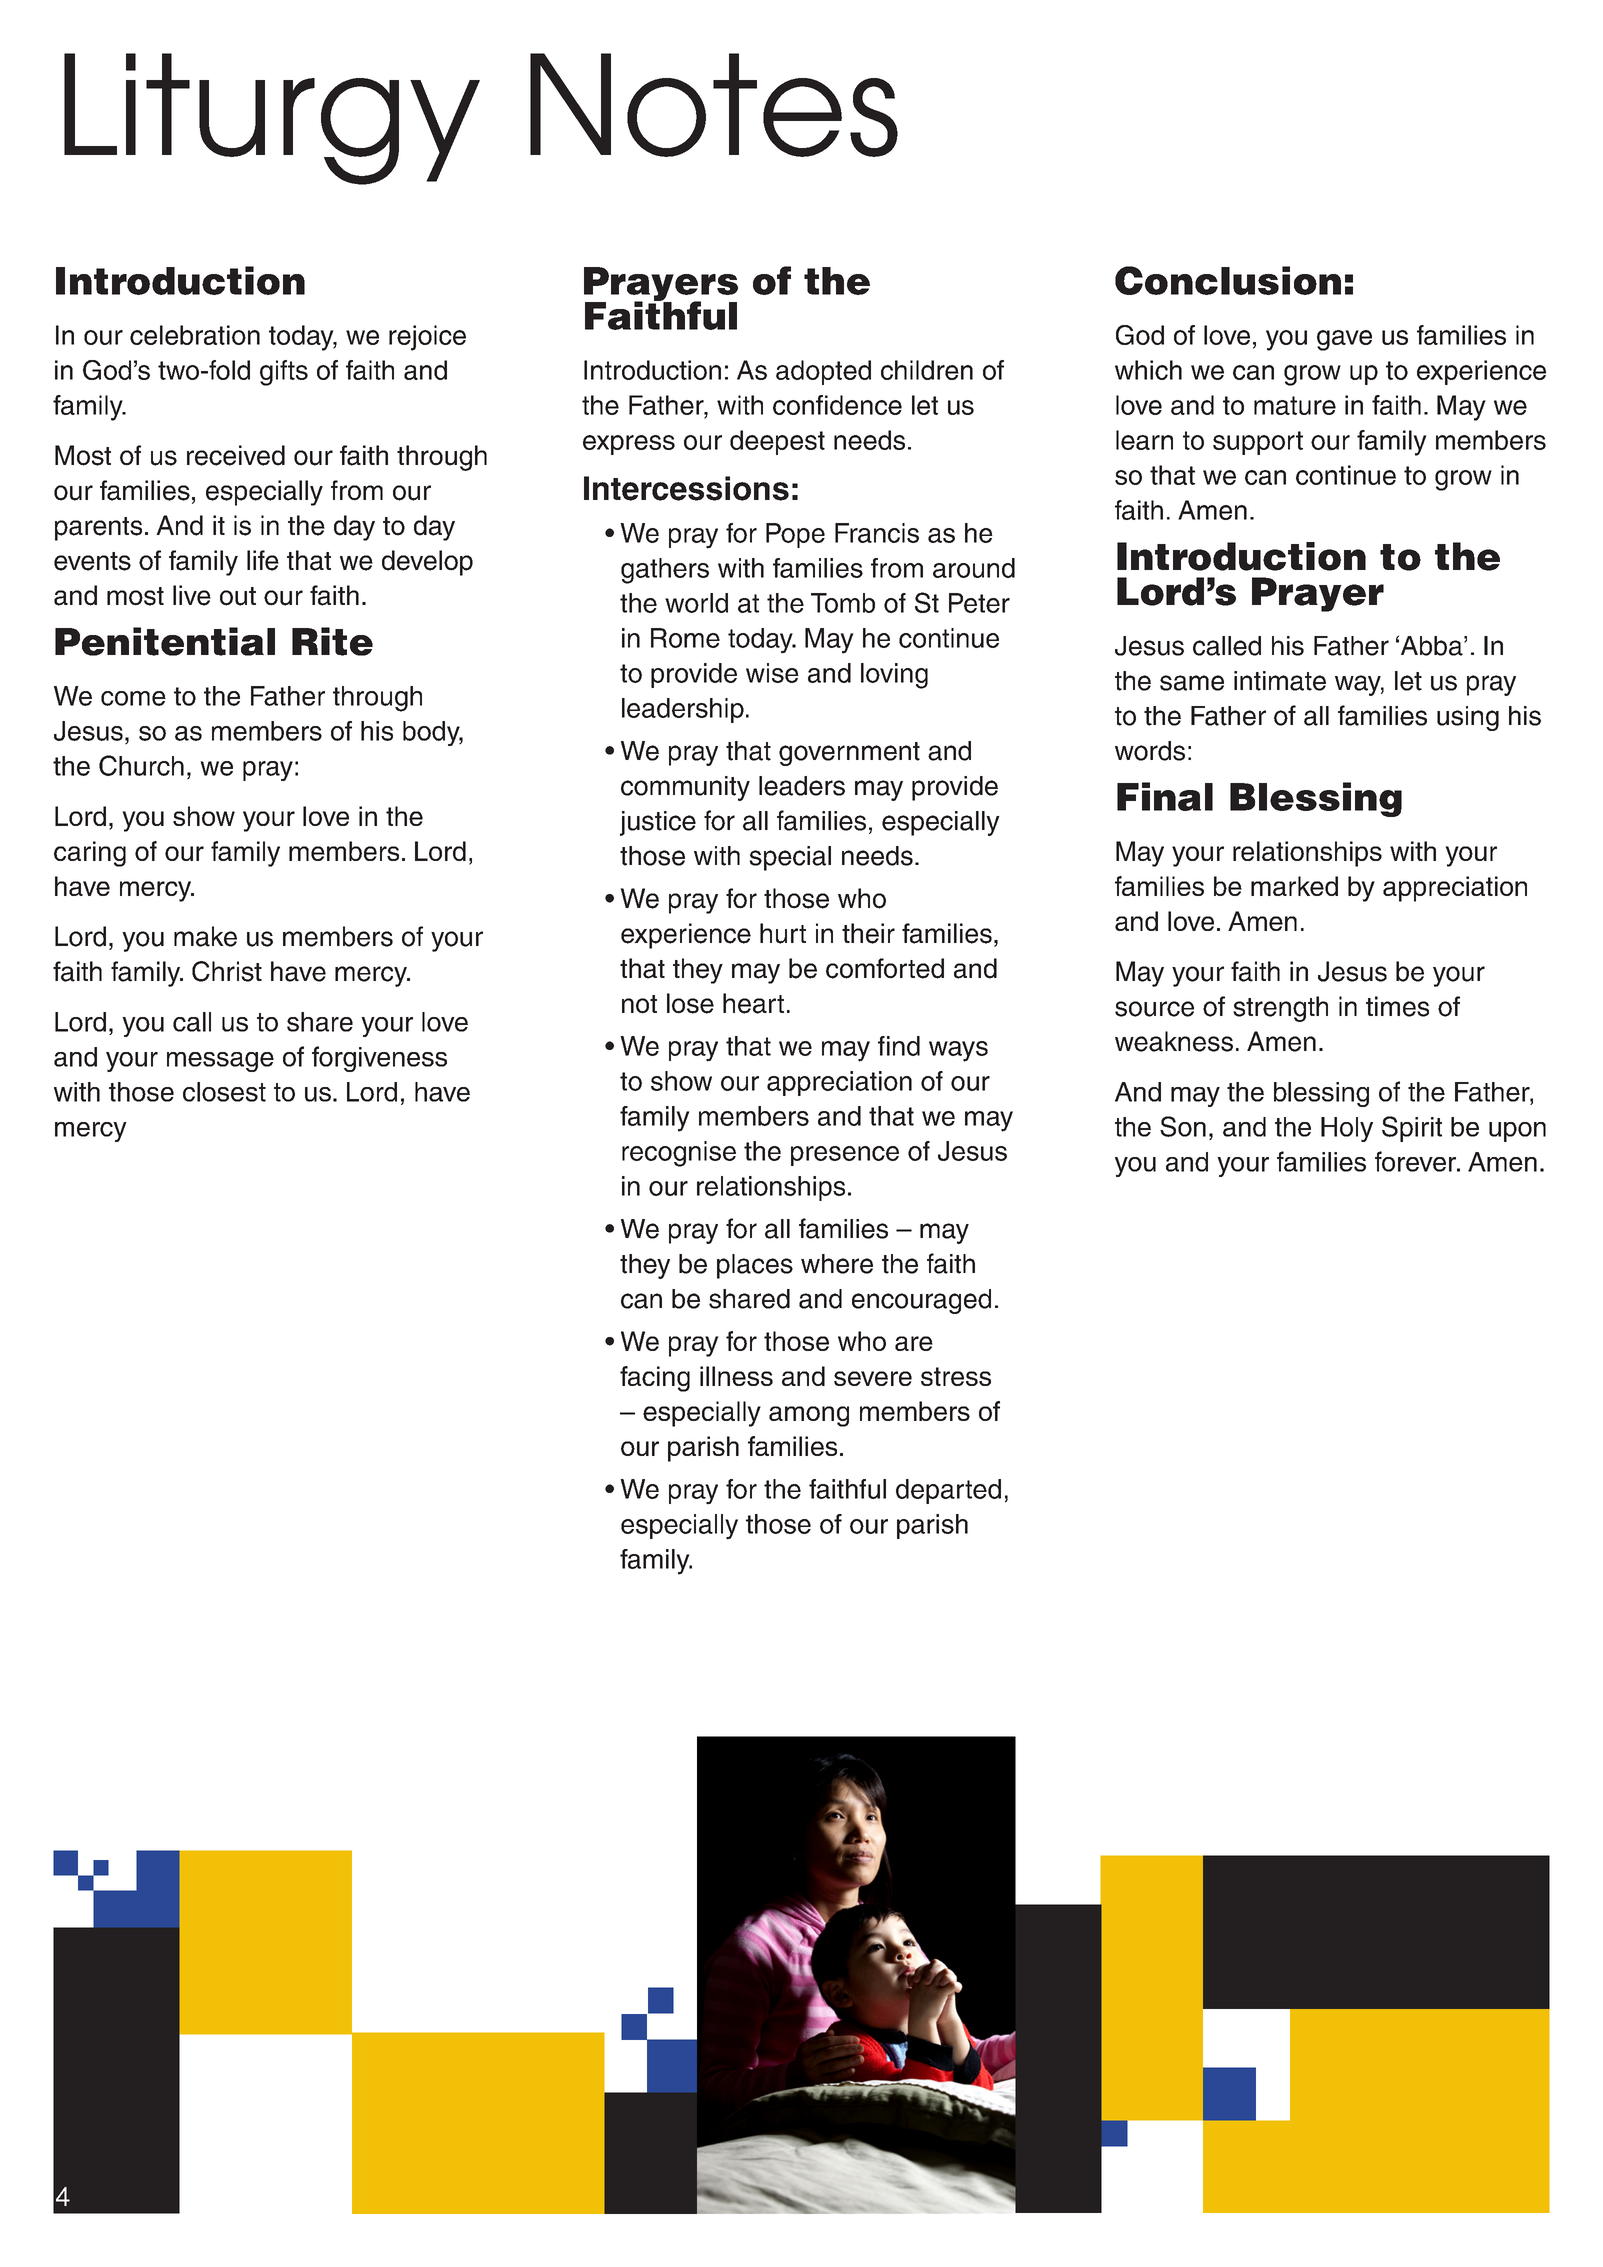 The width and height of the screenshot is (1603, 2267). Describe the element at coordinates (1280, 681) in the screenshot. I see `intimate` at that location.
